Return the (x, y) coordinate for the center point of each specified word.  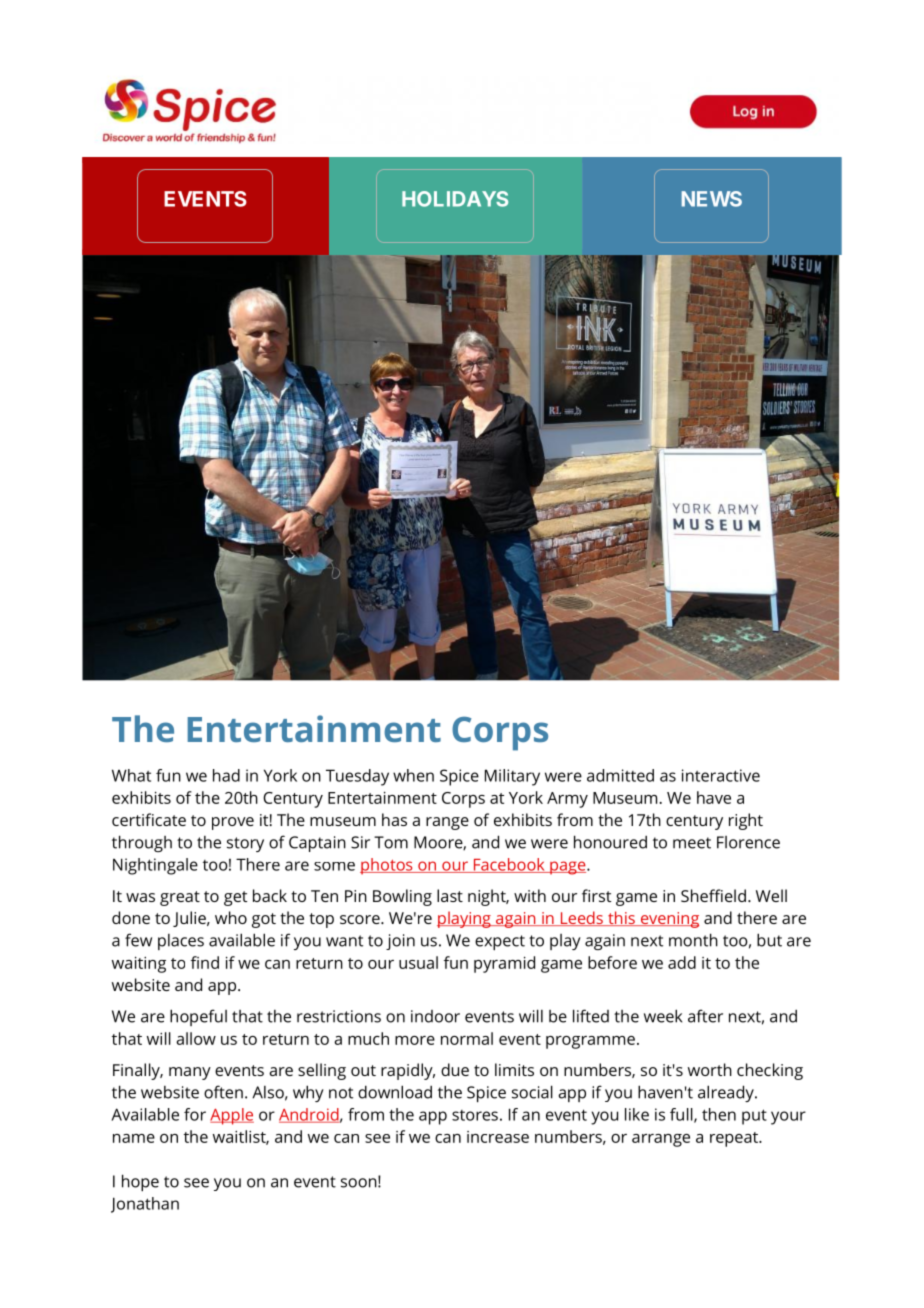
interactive (721, 775)
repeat (735, 1139)
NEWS (712, 199)
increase (498, 1137)
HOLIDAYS (455, 199)
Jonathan (145, 1205)
